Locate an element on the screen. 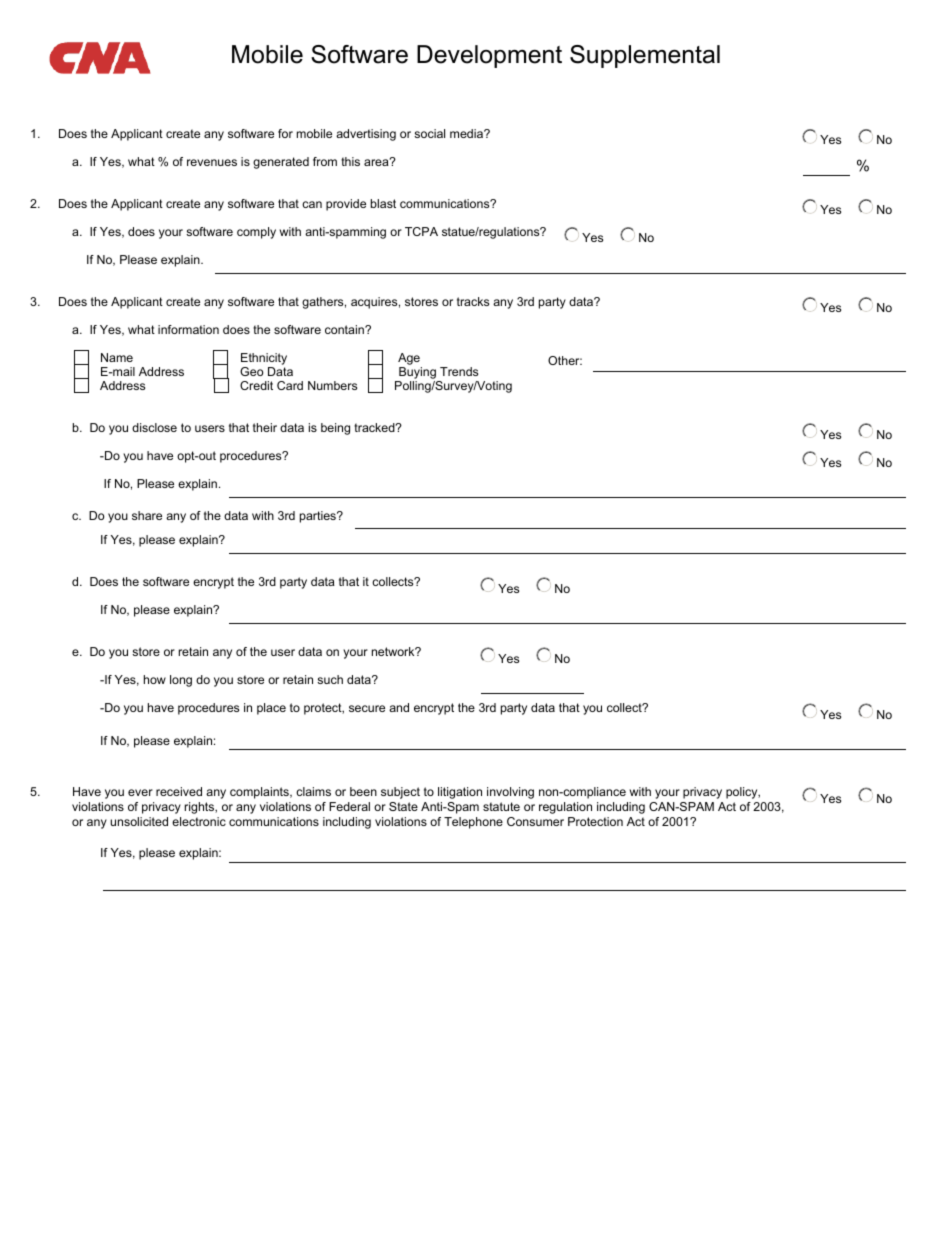 The width and height of the screenshot is (952, 1233). advertising is located at coordinates (366, 135).
